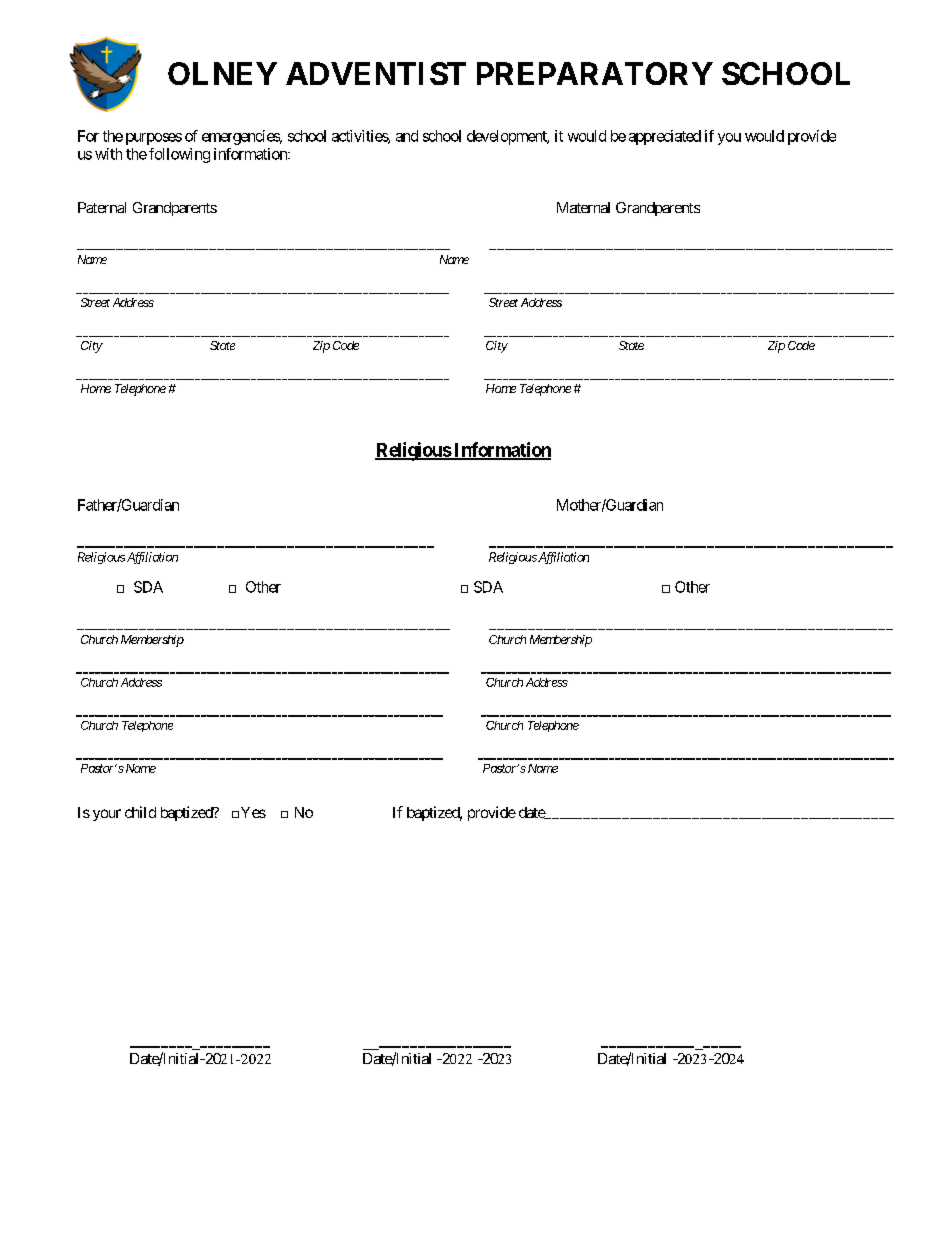 This page has height=1233, width=952. Describe the element at coordinates (108, 154) in the page. I see `with` at that location.
